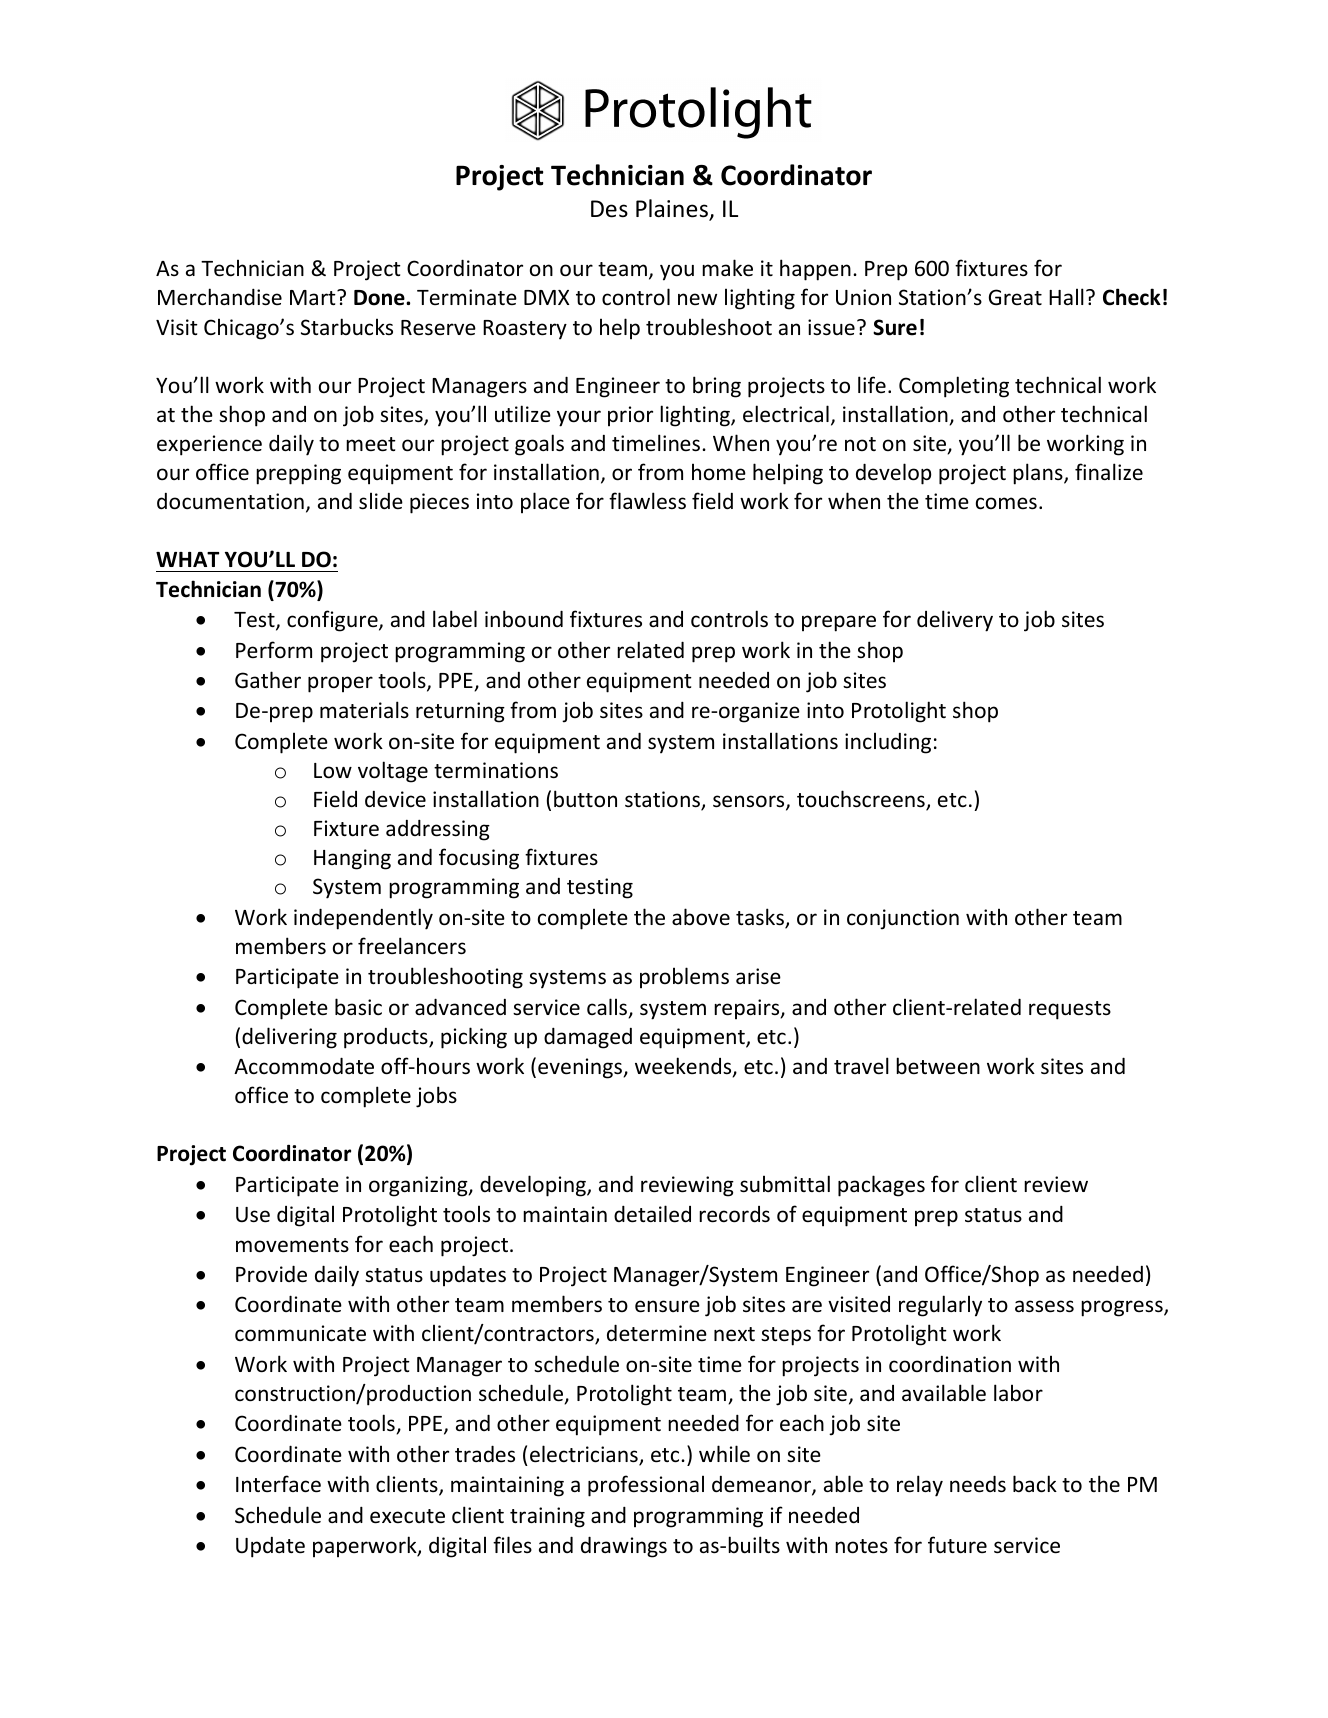  What do you see at coordinates (363, 919) in the document?
I see `independently` at bounding box center [363, 919].
